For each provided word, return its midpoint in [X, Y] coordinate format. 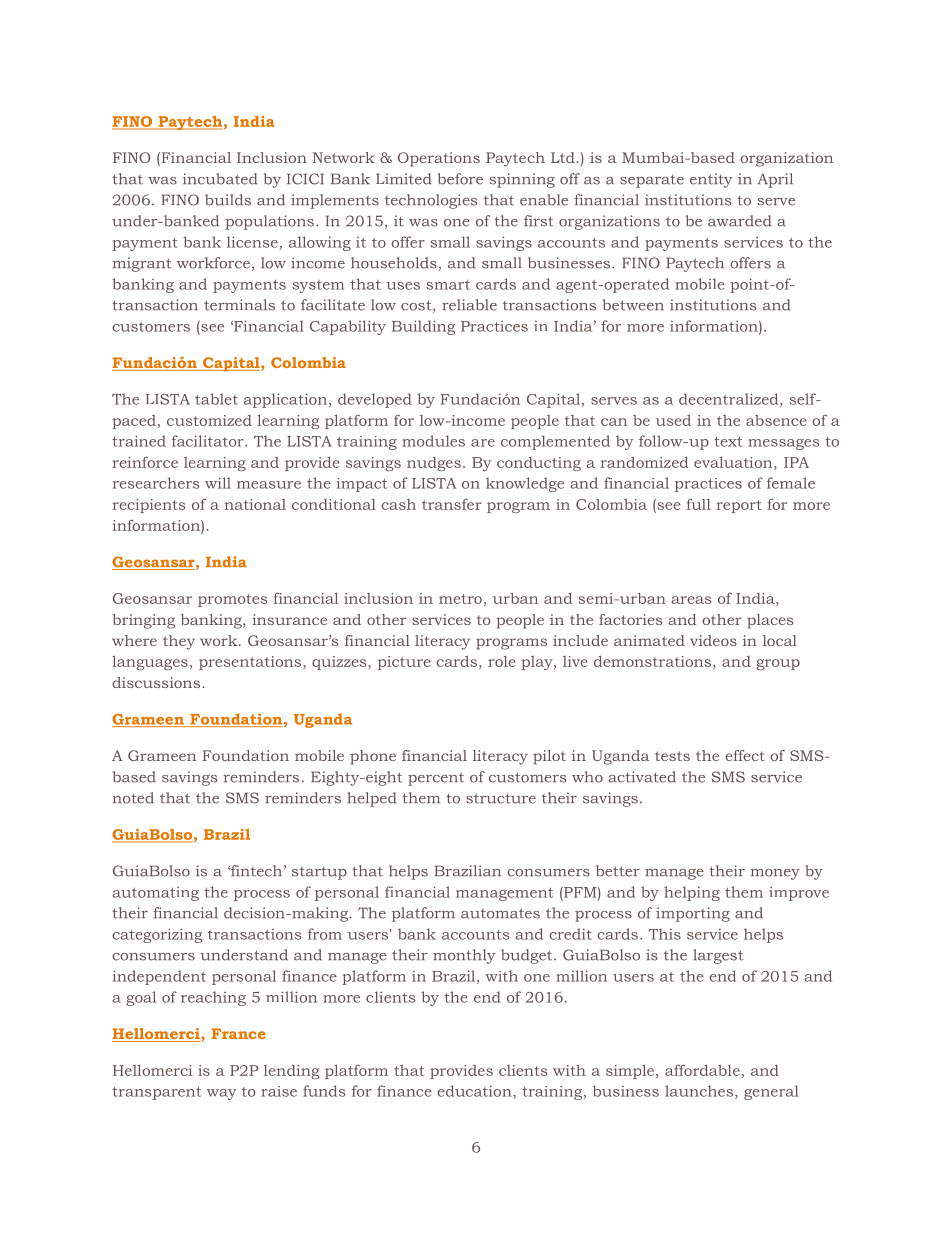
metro [460, 599]
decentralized [730, 400]
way [221, 1094]
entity [711, 180]
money [775, 874]
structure [501, 798]
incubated [220, 179]
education [475, 1092]
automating [155, 894]
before [460, 179]
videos [713, 640]
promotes [232, 600]
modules [433, 441]
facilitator [209, 441]
